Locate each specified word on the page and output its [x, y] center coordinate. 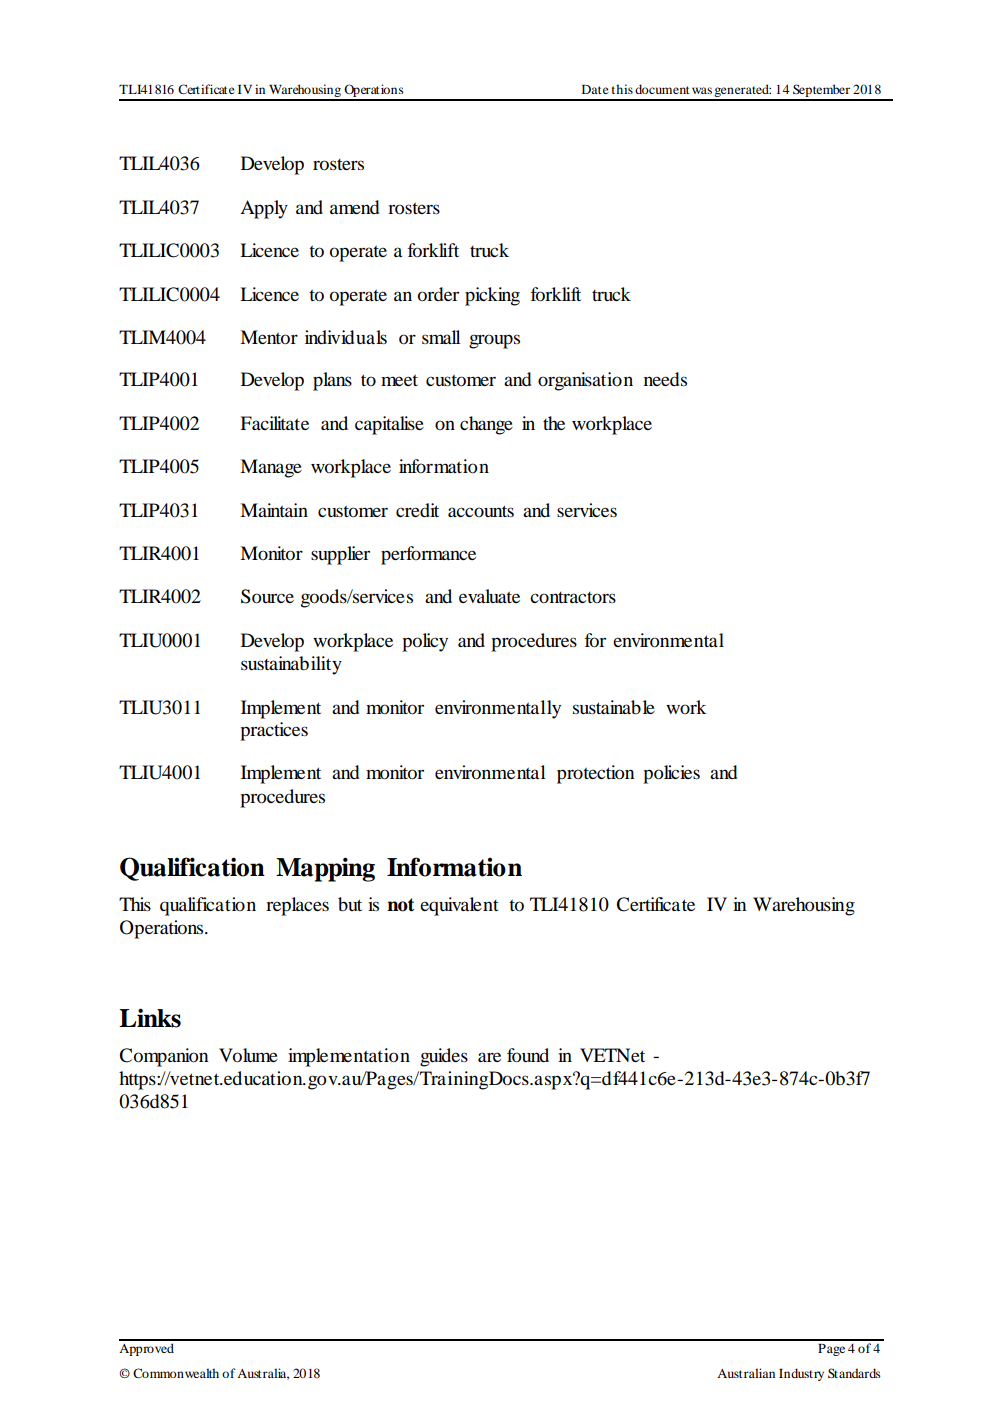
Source [267, 596]
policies [671, 774]
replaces [297, 906]
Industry [801, 1374]
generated [742, 92]
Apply [264, 209]
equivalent [459, 906]
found [528, 1055]
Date [595, 89]
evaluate [489, 596]
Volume [248, 1055]
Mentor [269, 337]
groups [494, 341]
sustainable [614, 707]
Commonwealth [176, 1373]
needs [665, 379]
